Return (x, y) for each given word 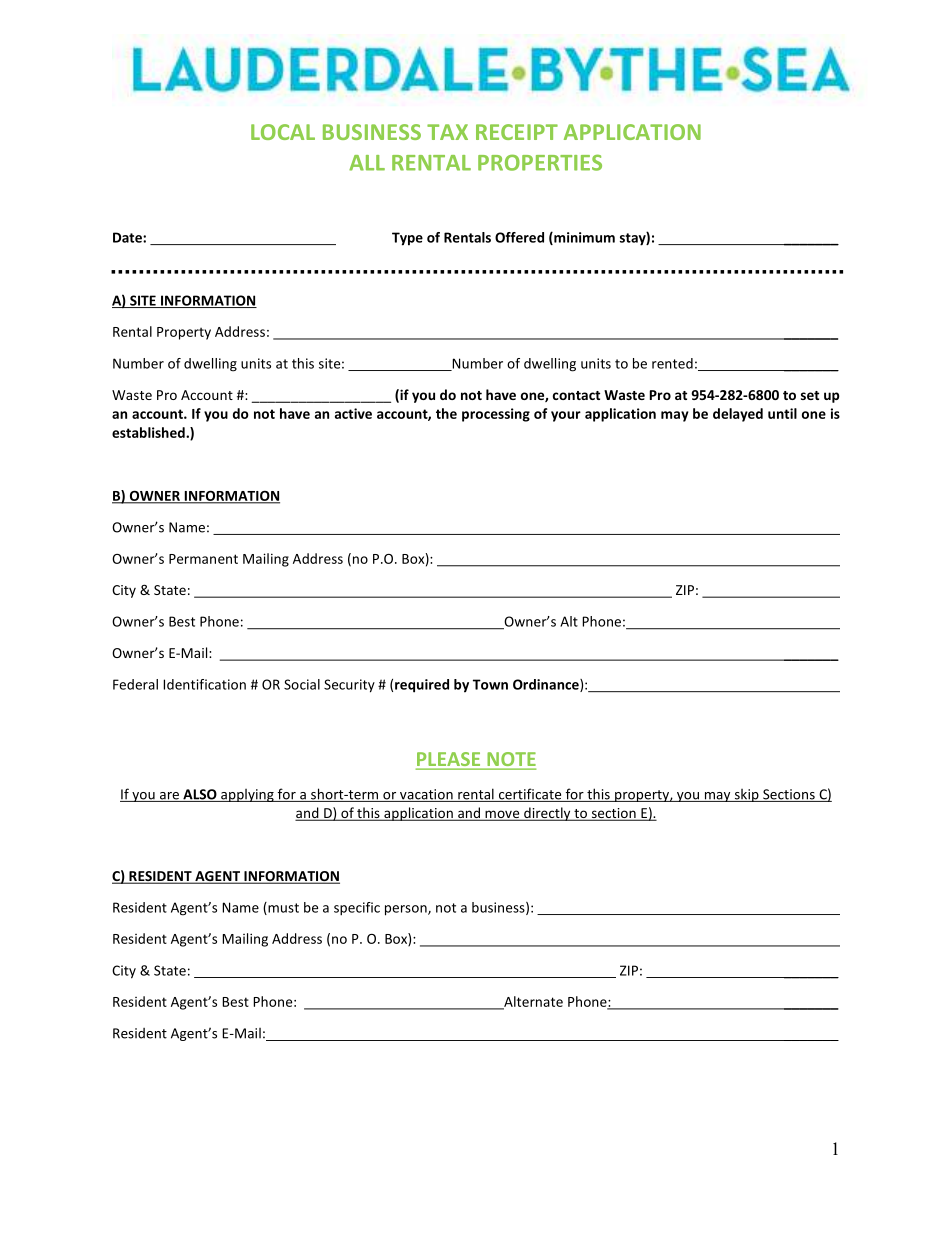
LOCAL (283, 132)
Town (490, 684)
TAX (447, 132)
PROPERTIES (540, 162)
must (282, 908)
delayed (738, 415)
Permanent (203, 559)
